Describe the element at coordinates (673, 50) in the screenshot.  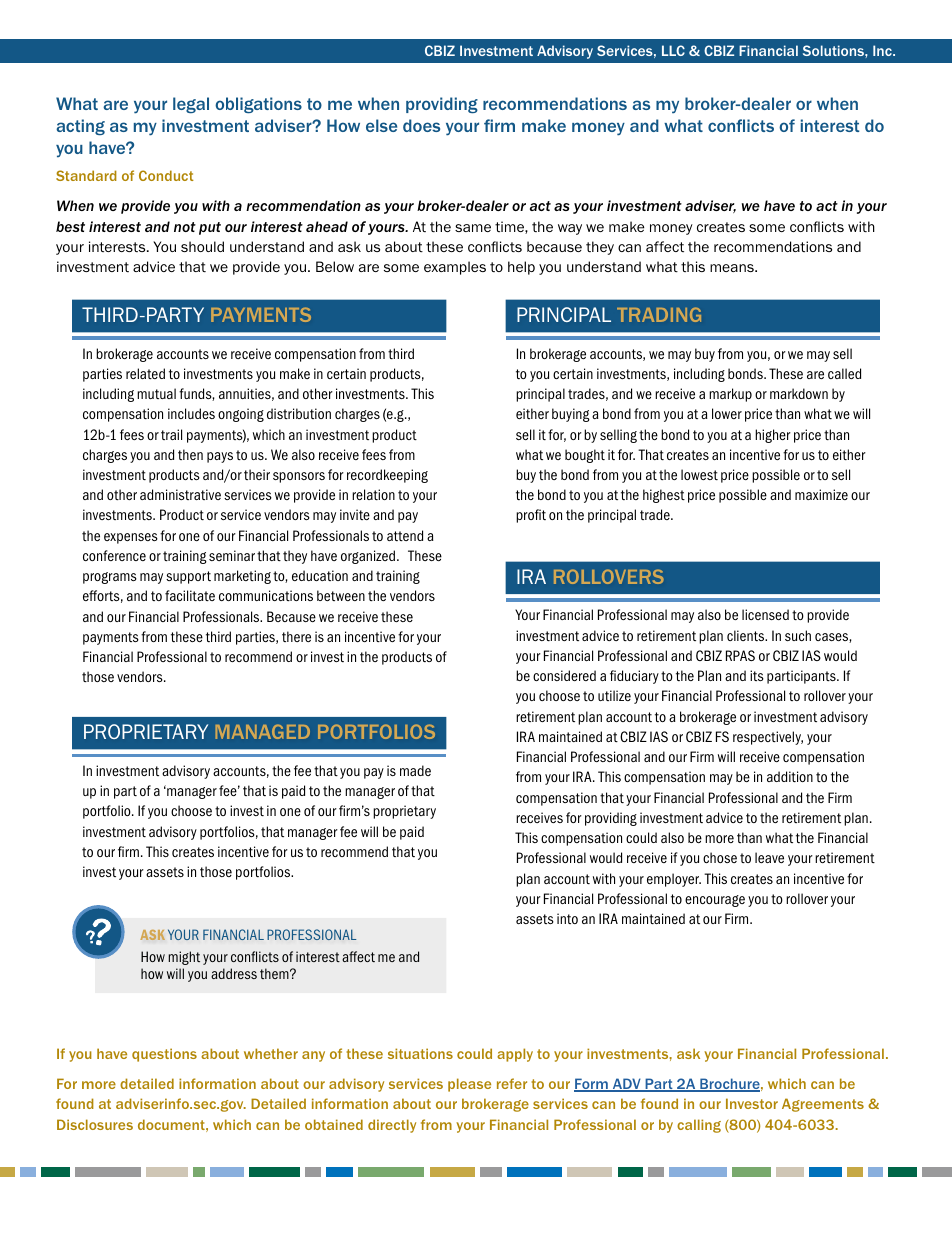
I see `LLC` at that location.
